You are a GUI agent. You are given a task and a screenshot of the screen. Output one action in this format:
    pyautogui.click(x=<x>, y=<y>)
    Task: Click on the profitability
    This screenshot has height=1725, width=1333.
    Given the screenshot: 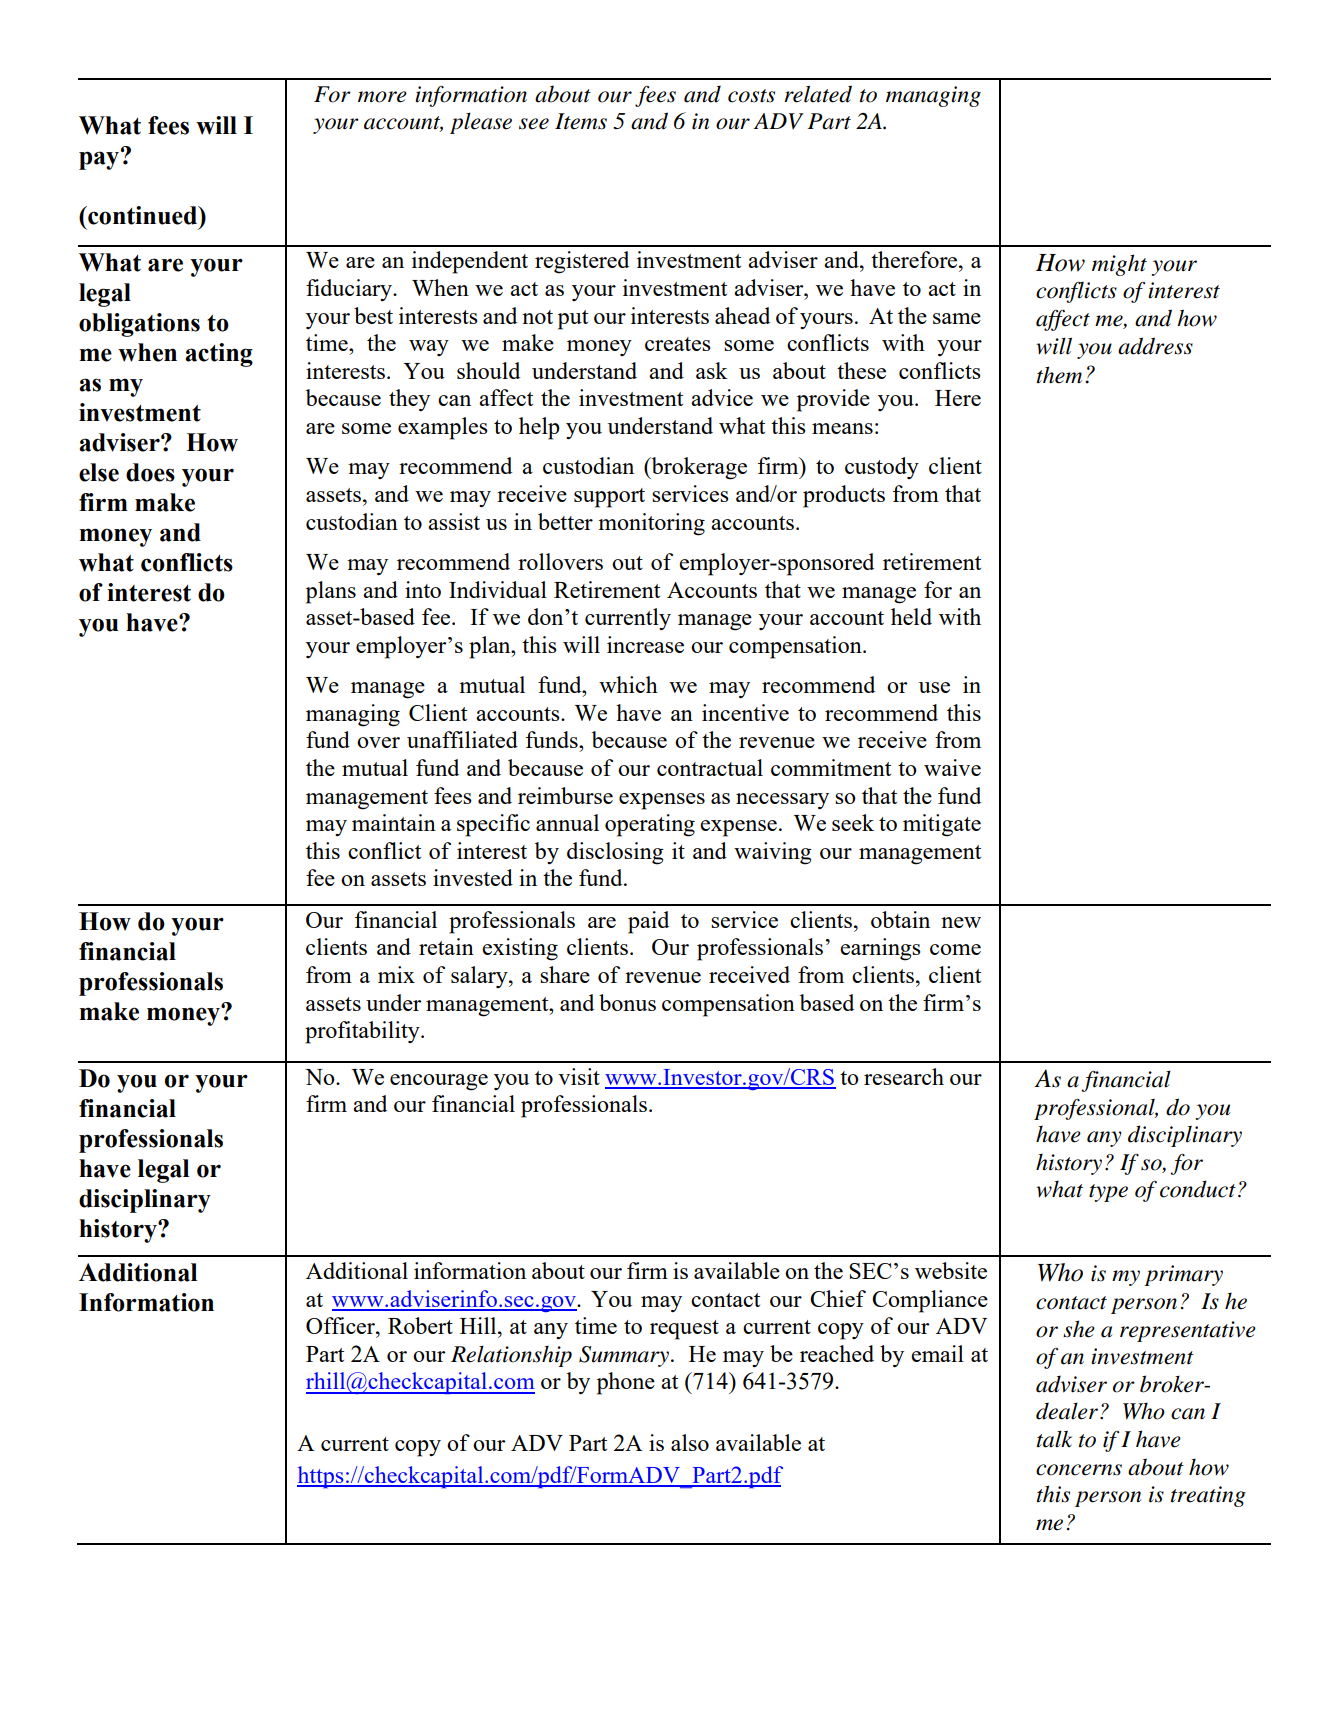 What is the action you would take?
    pyautogui.click(x=363, y=1032)
